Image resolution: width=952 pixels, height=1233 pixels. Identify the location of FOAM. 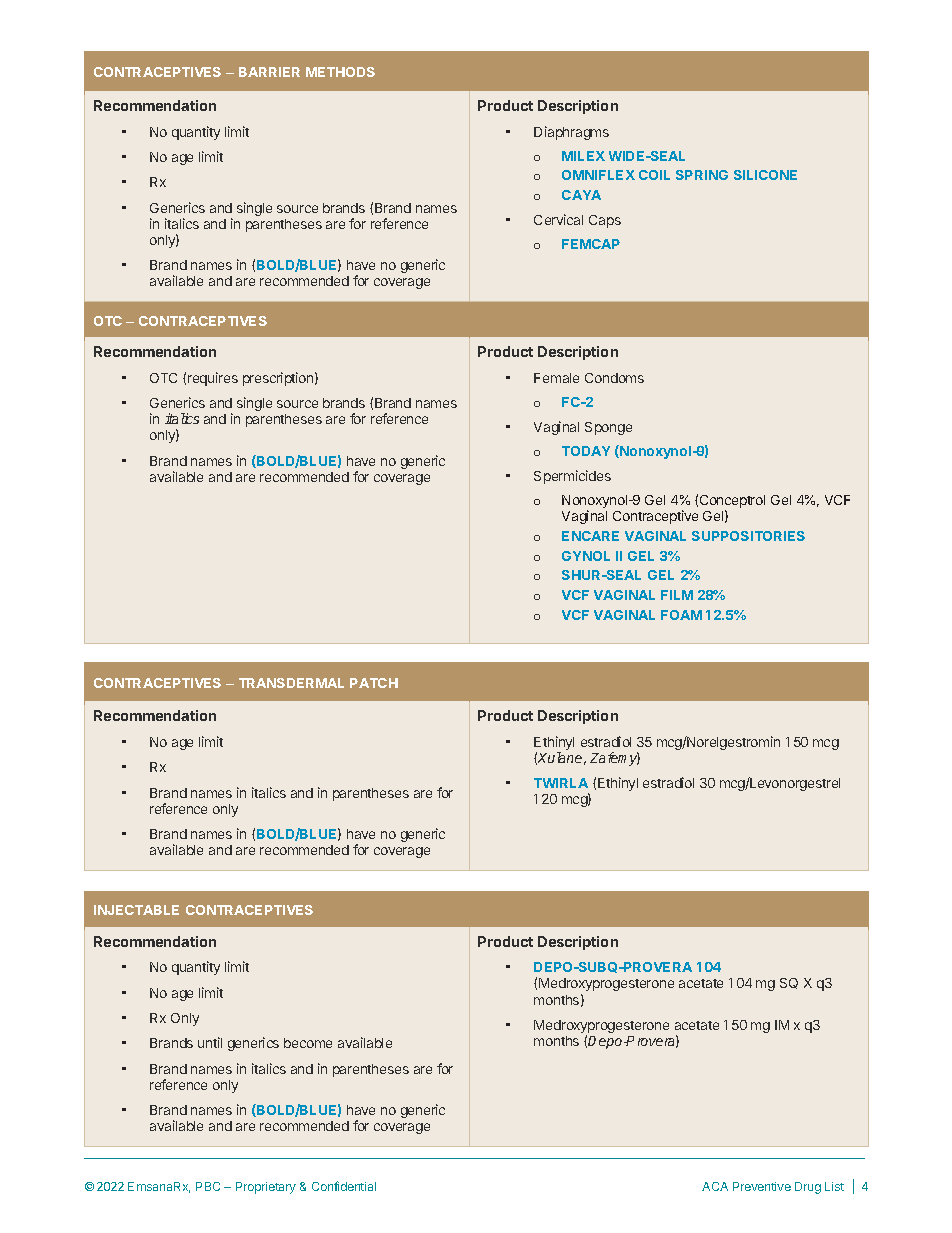
(681, 615).
